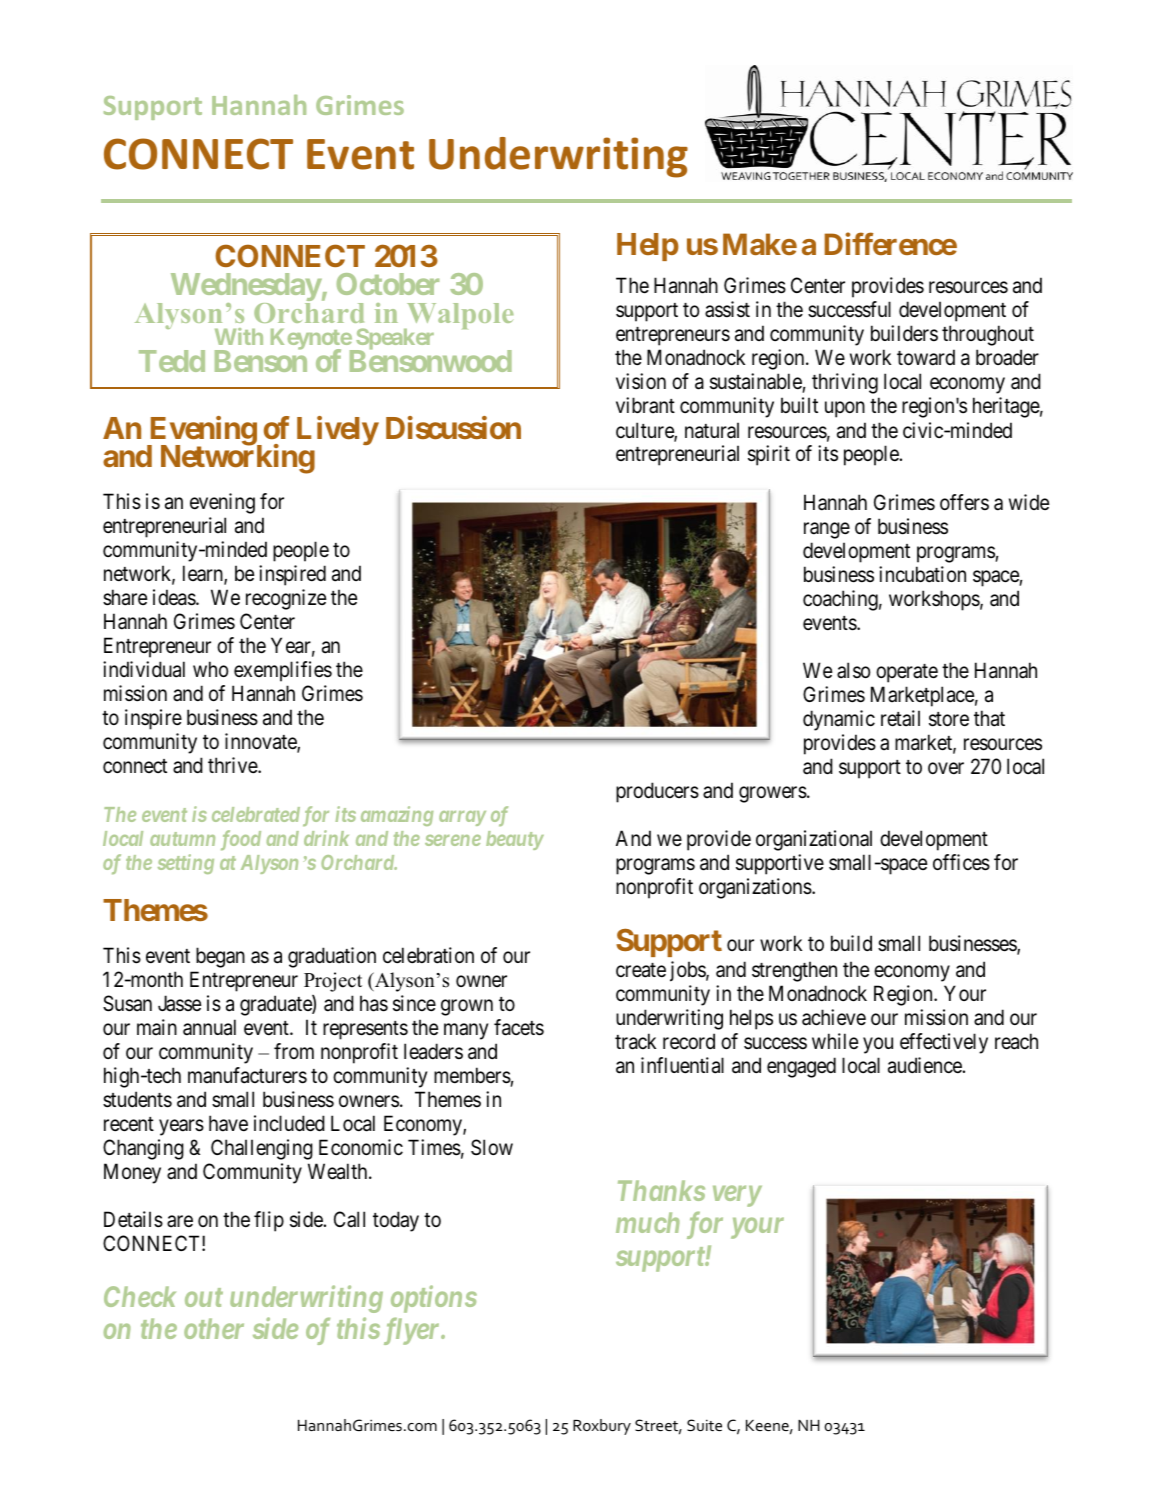 Image resolution: width=1162 pixels, height=1504 pixels. Describe the element at coordinates (210, 669) in the screenshot. I see `who` at that location.
